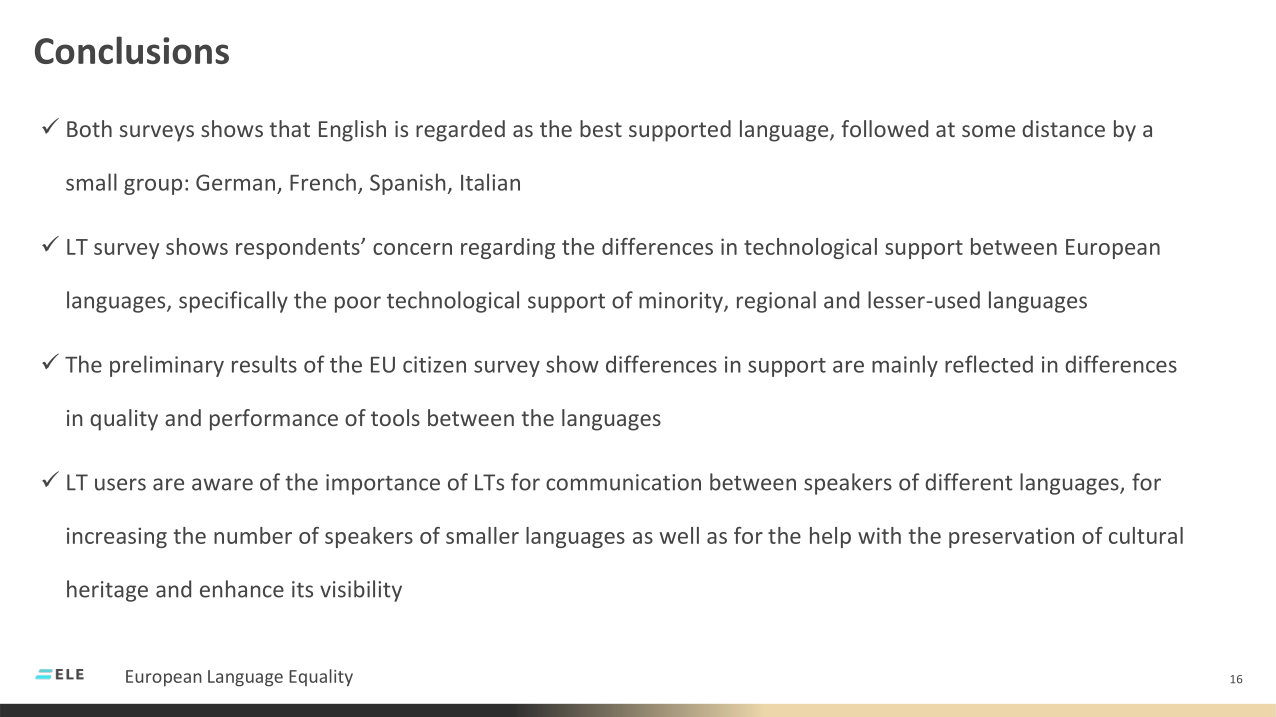 This image has height=717, width=1276. I want to click on specifically, so click(233, 302).
